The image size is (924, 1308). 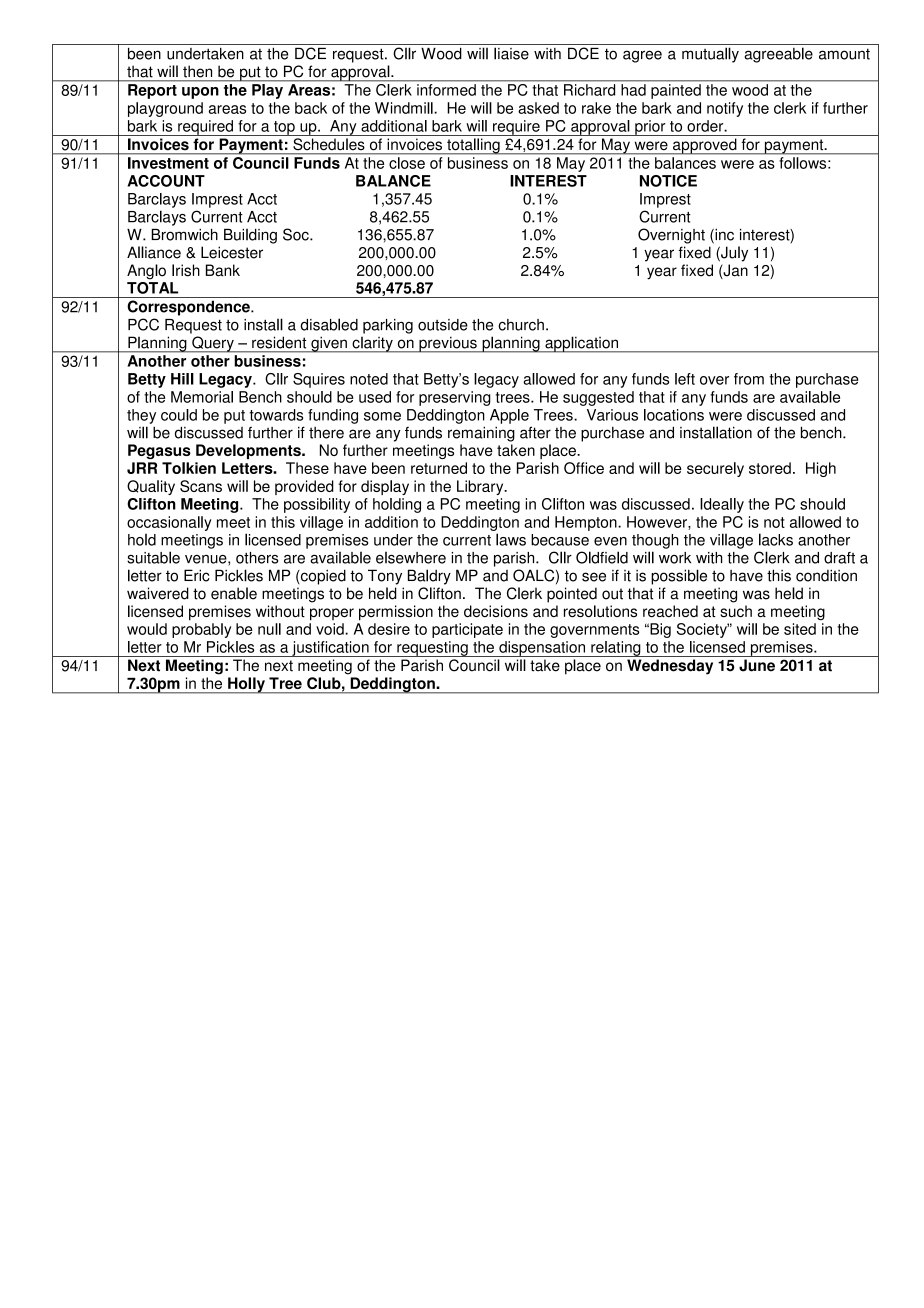 What do you see at coordinates (749, 379) in the image?
I see `from` at bounding box center [749, 379].
